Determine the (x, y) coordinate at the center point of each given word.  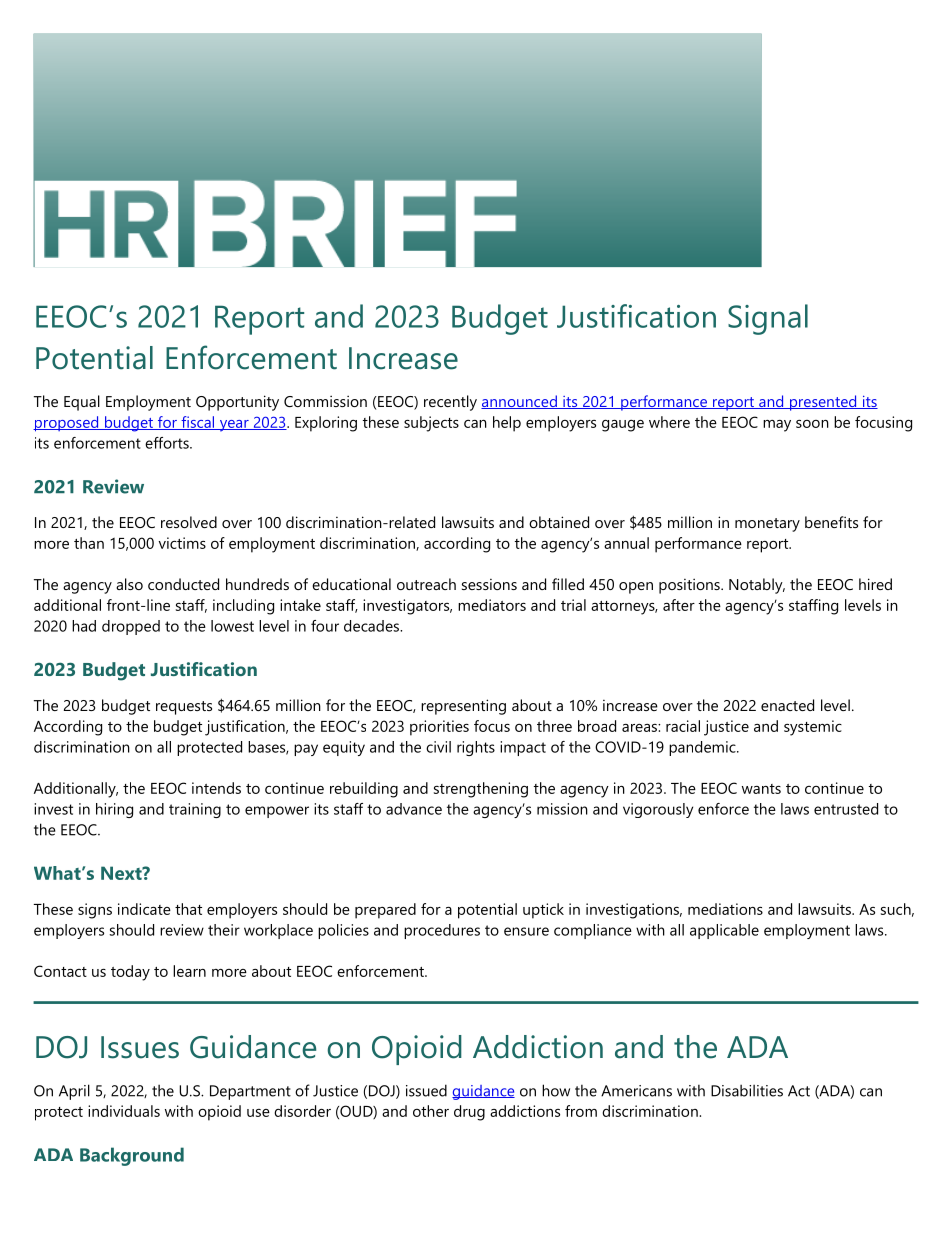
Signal (768, 319)
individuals (124, 1111)
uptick (543, 911)
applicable (724, 931)
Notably (757, 586)
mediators (492, 605)
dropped (131, 627)
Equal (82, 403)
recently (450, 403)
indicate (144, 909)
